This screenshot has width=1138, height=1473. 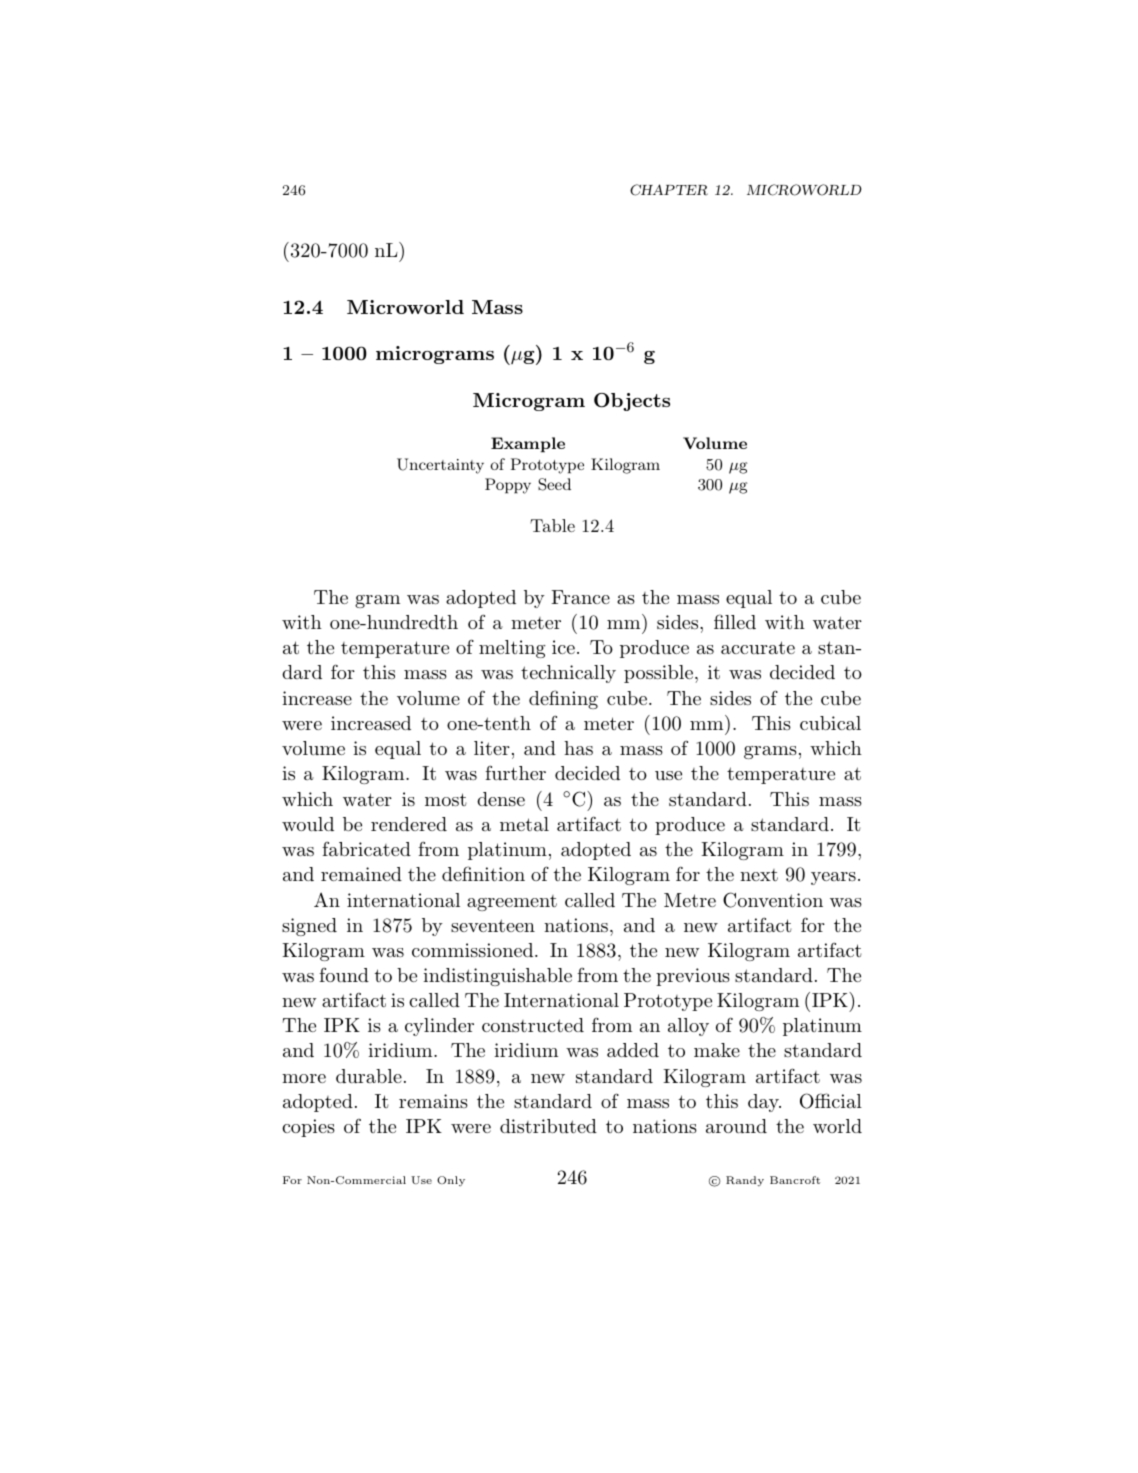 I want to click on distributed, so click(x=548, y=1126).
